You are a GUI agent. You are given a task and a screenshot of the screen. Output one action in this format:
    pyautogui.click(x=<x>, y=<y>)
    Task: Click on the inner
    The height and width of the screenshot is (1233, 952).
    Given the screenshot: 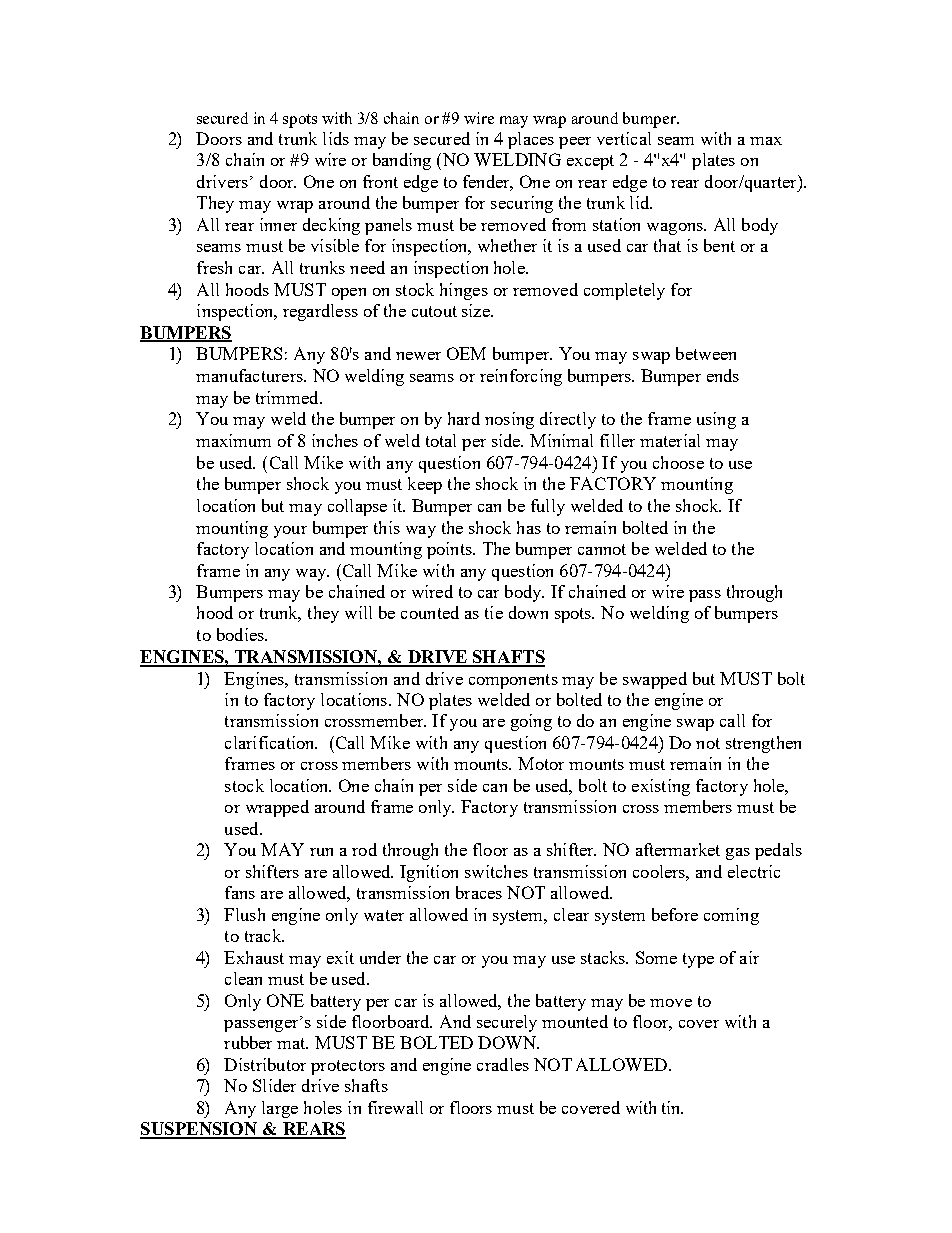 What is the action you would take?
    pyautogui.click(x=278, y=224)
